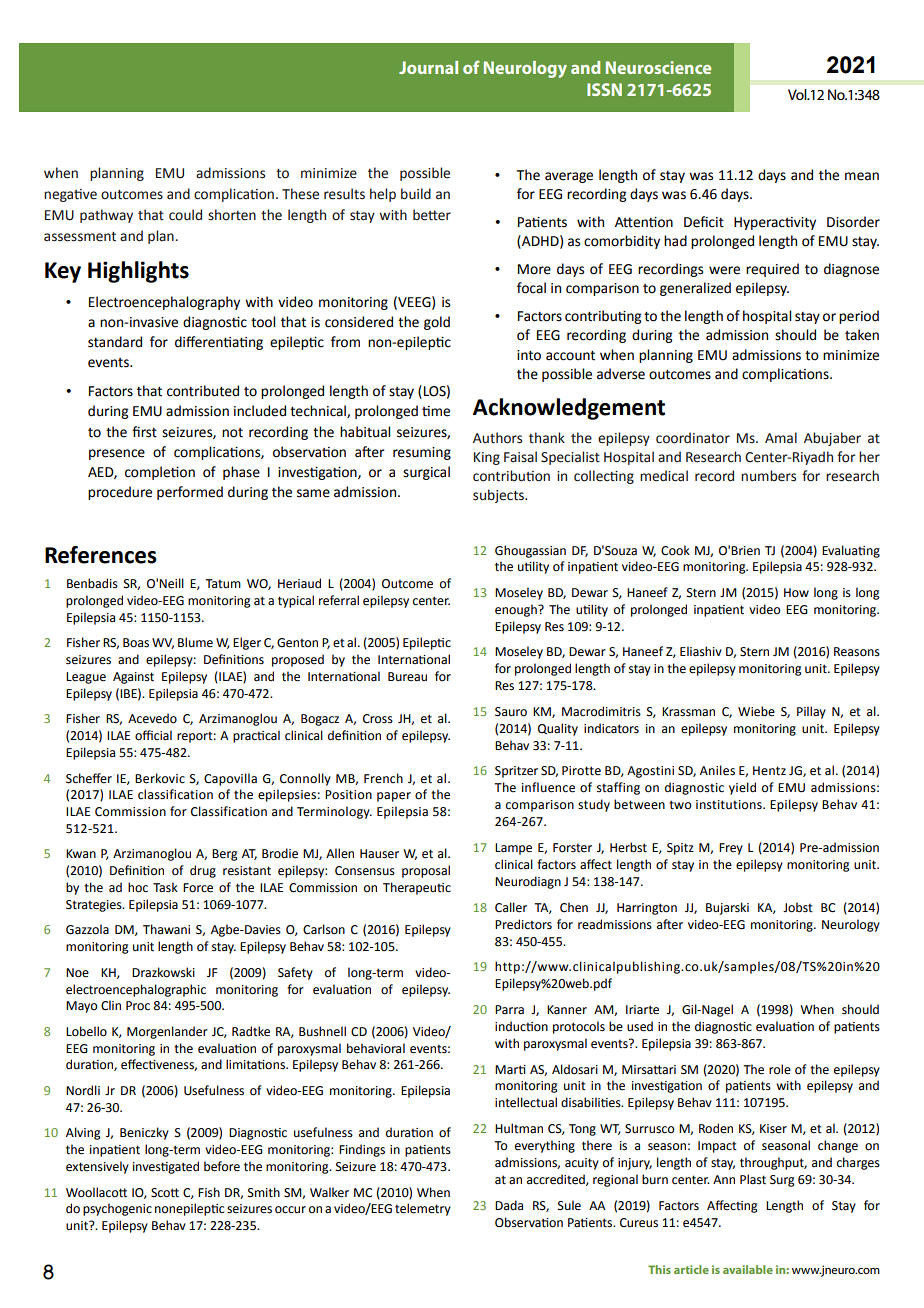 Image resolution: width=924 pixels, height=1308 pixels. What do you see at coordinates (658, 67) in the page?
I see `Neuroscience` at bounding box center [658, 67].
